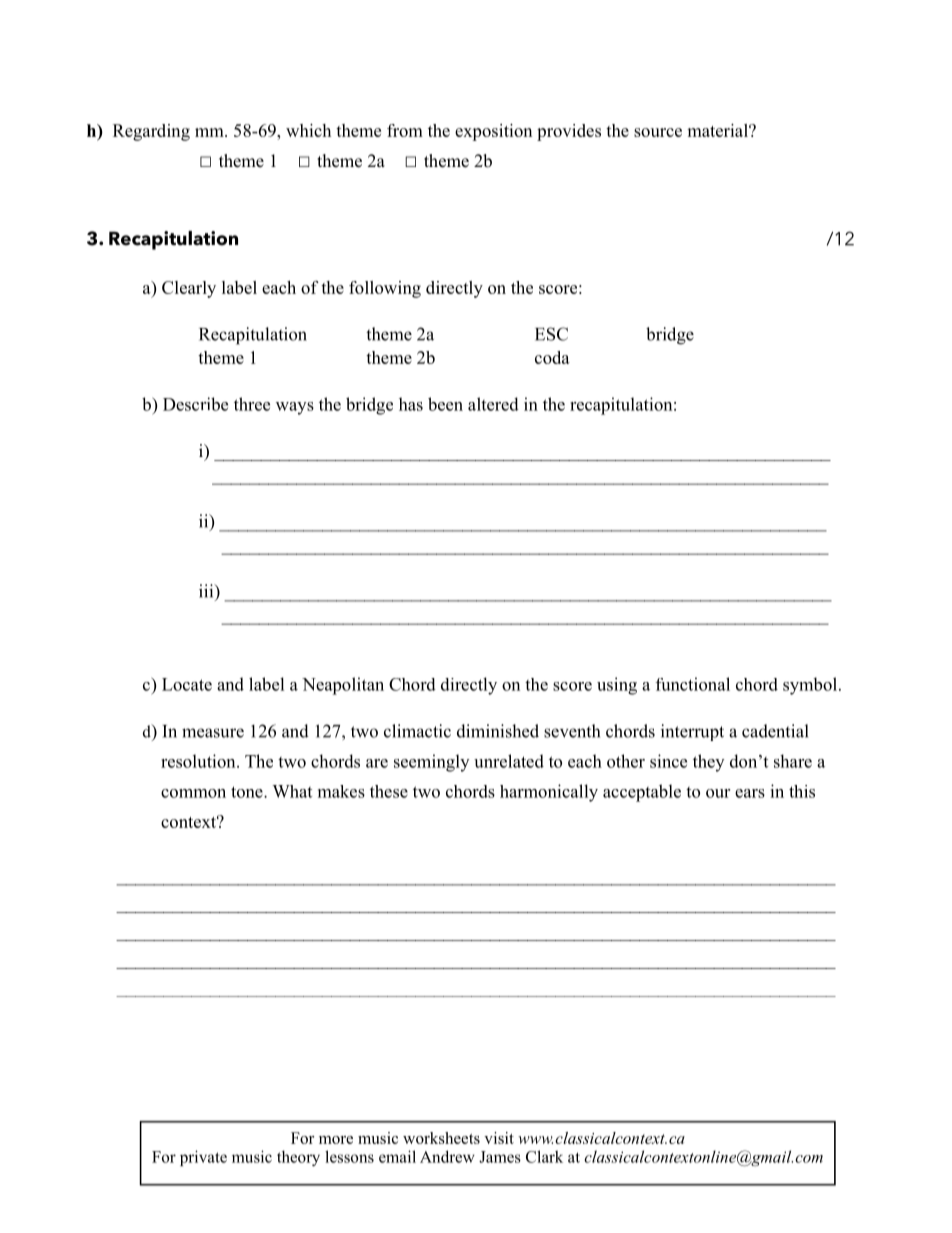 The image size is (952, 1233). I want to click on Locate, so click(187, 684).
